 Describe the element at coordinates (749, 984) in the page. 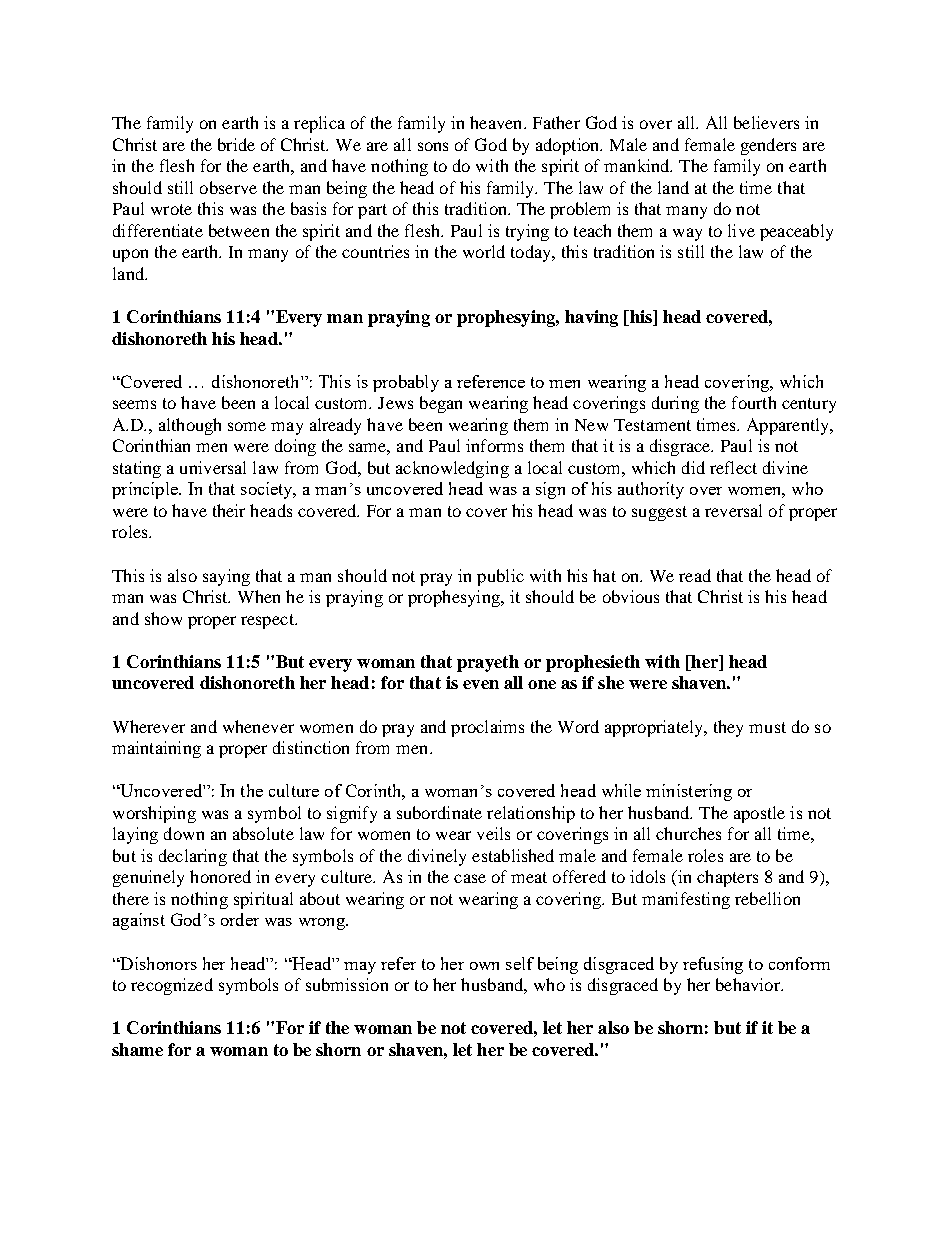

I see `behavior` at that location.
